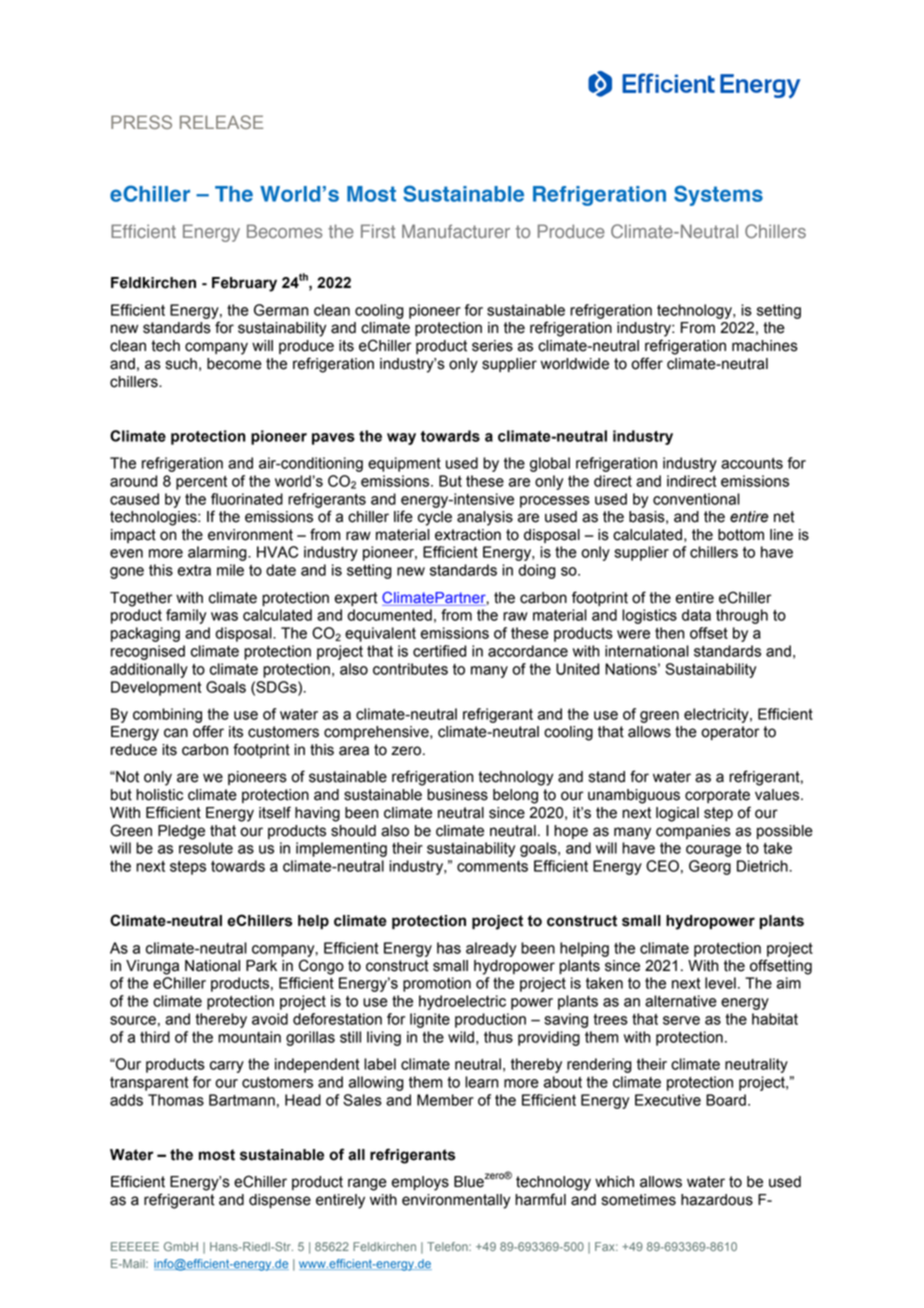 This screenshot has width=924, height=1308. I want to click on dispense, so click(280, 1201).
